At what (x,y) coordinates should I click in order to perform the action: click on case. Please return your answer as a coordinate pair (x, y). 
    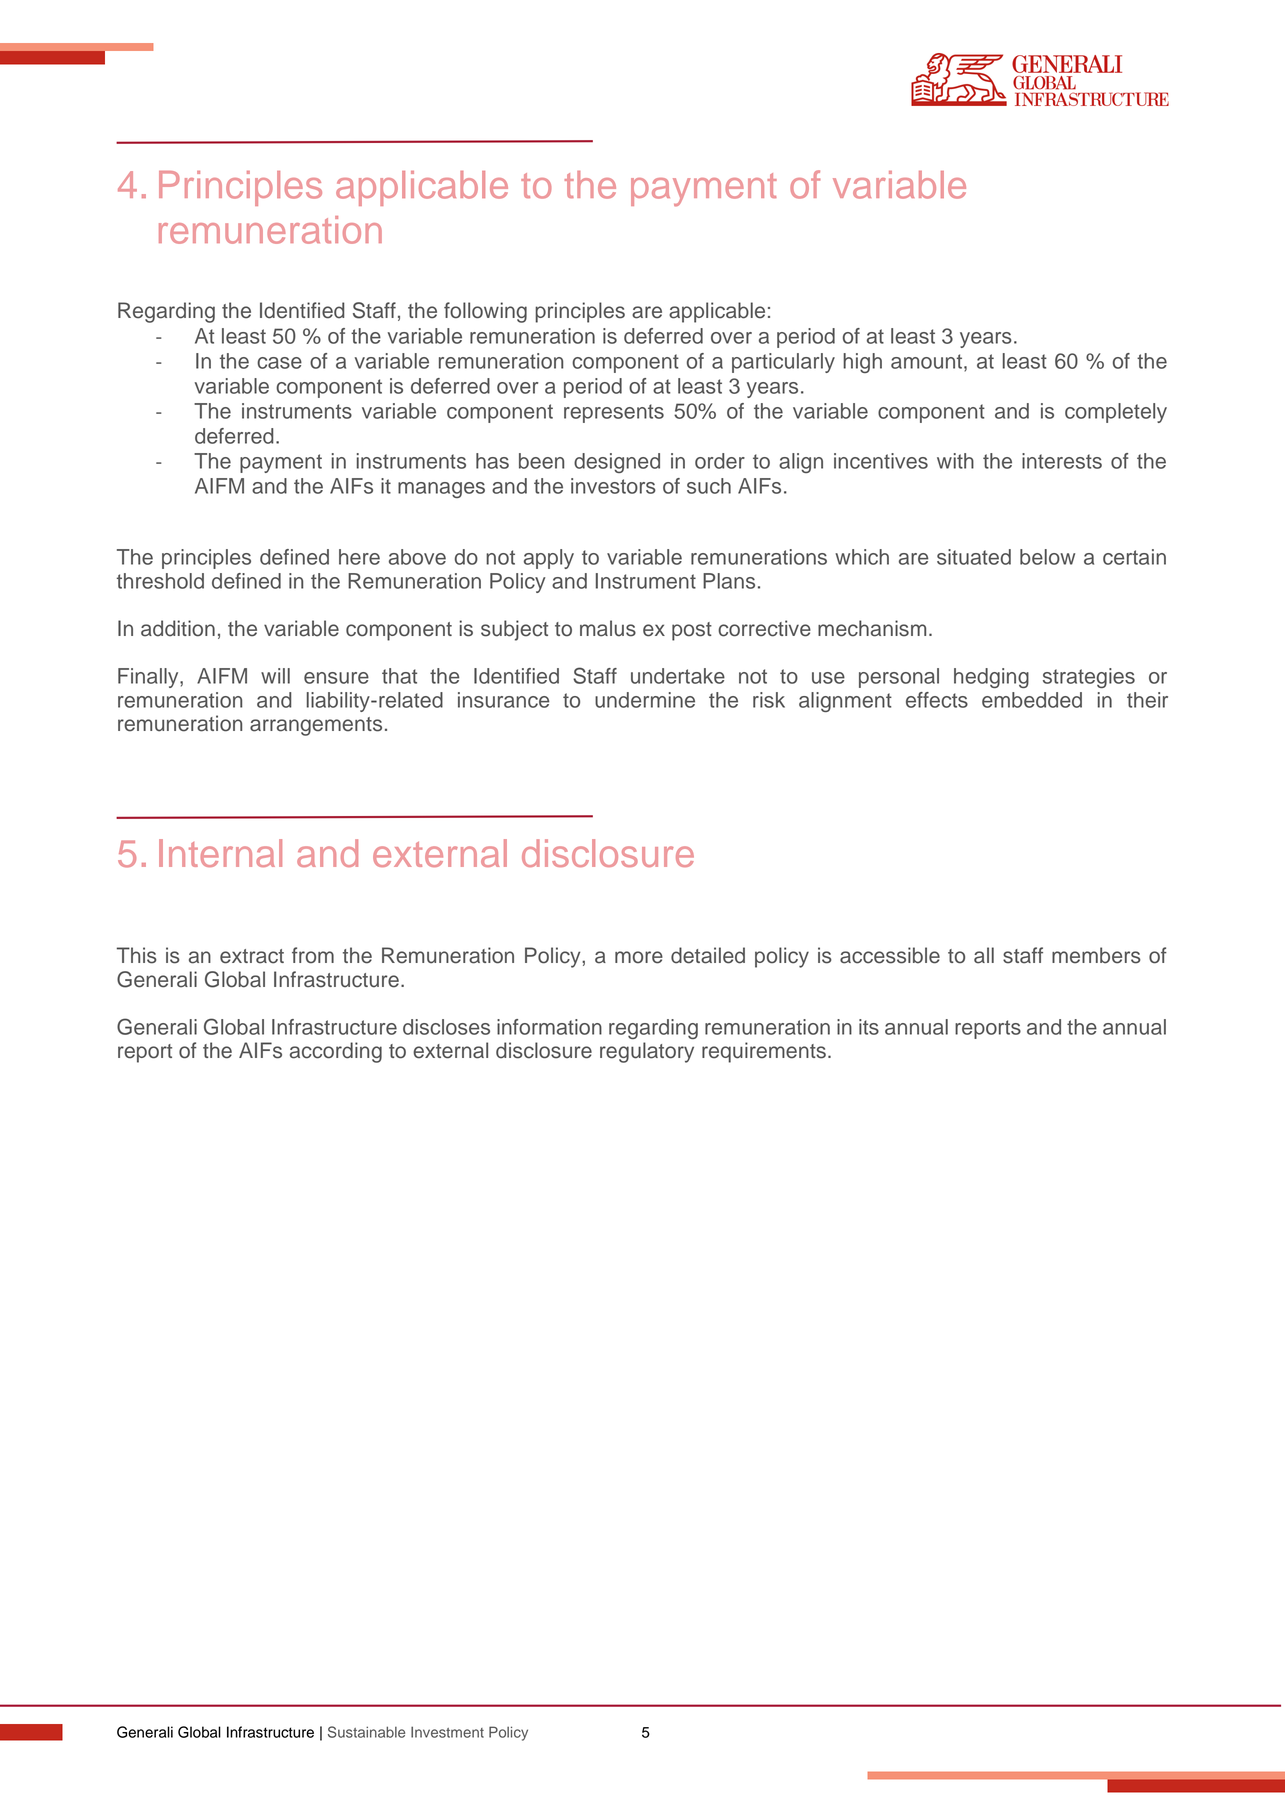
    Looking at the image, I should click on (279, 363).
